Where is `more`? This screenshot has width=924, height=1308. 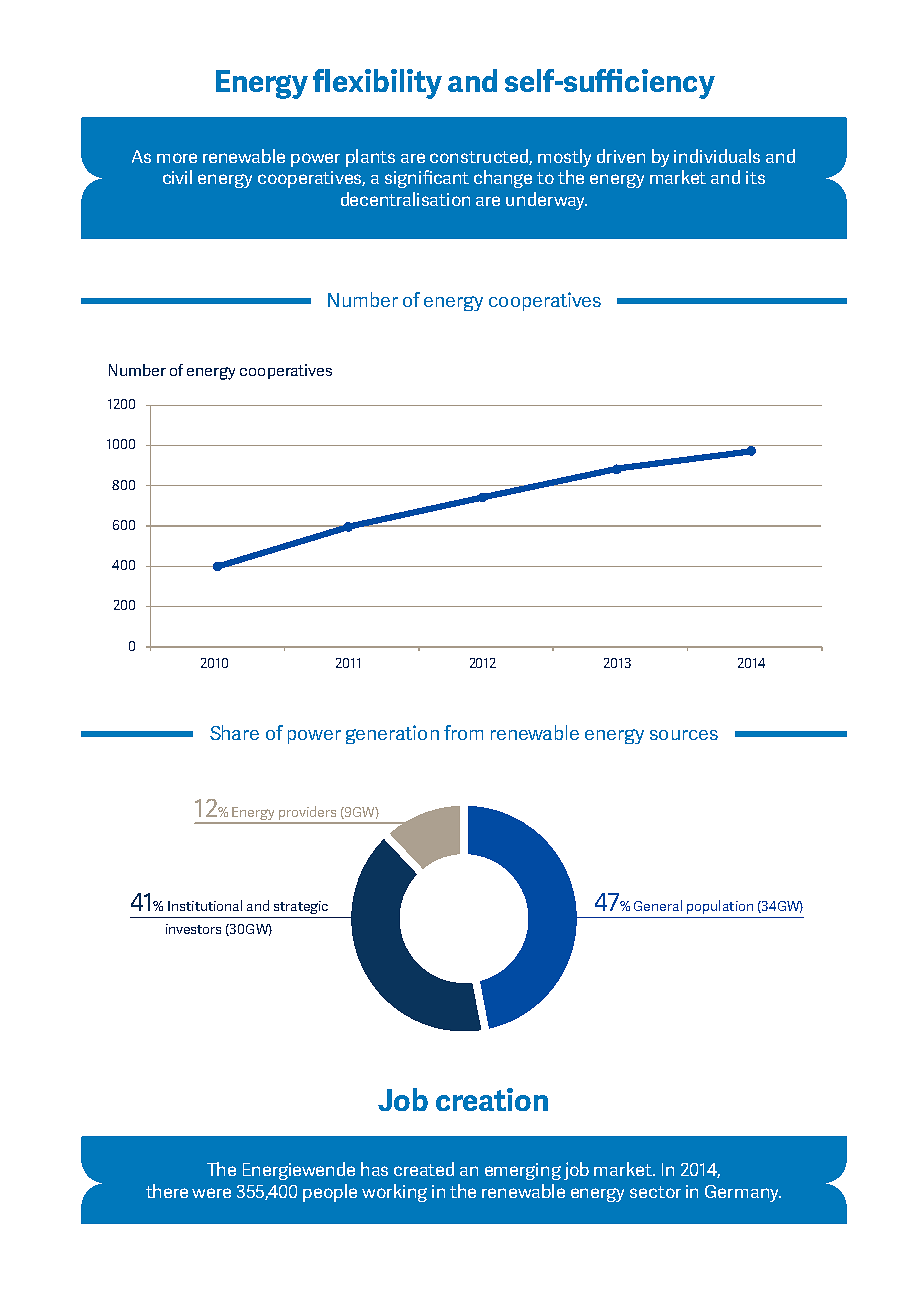
more is located at coordinates (177, 158).
